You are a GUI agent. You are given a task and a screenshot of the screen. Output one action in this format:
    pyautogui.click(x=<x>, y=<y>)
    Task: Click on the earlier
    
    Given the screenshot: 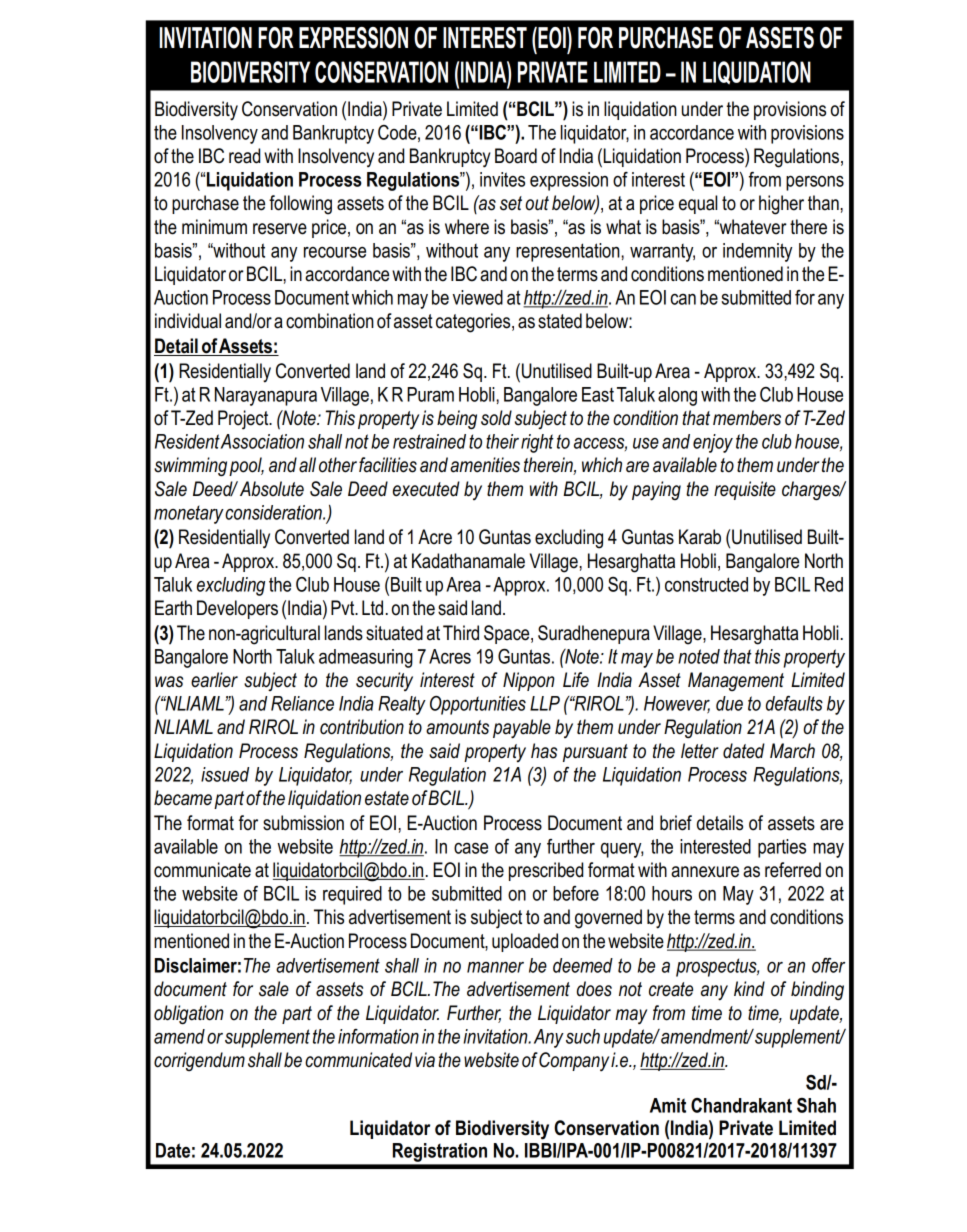 What is the action you would take?
    pyautogui.click(x=214, y=680)
